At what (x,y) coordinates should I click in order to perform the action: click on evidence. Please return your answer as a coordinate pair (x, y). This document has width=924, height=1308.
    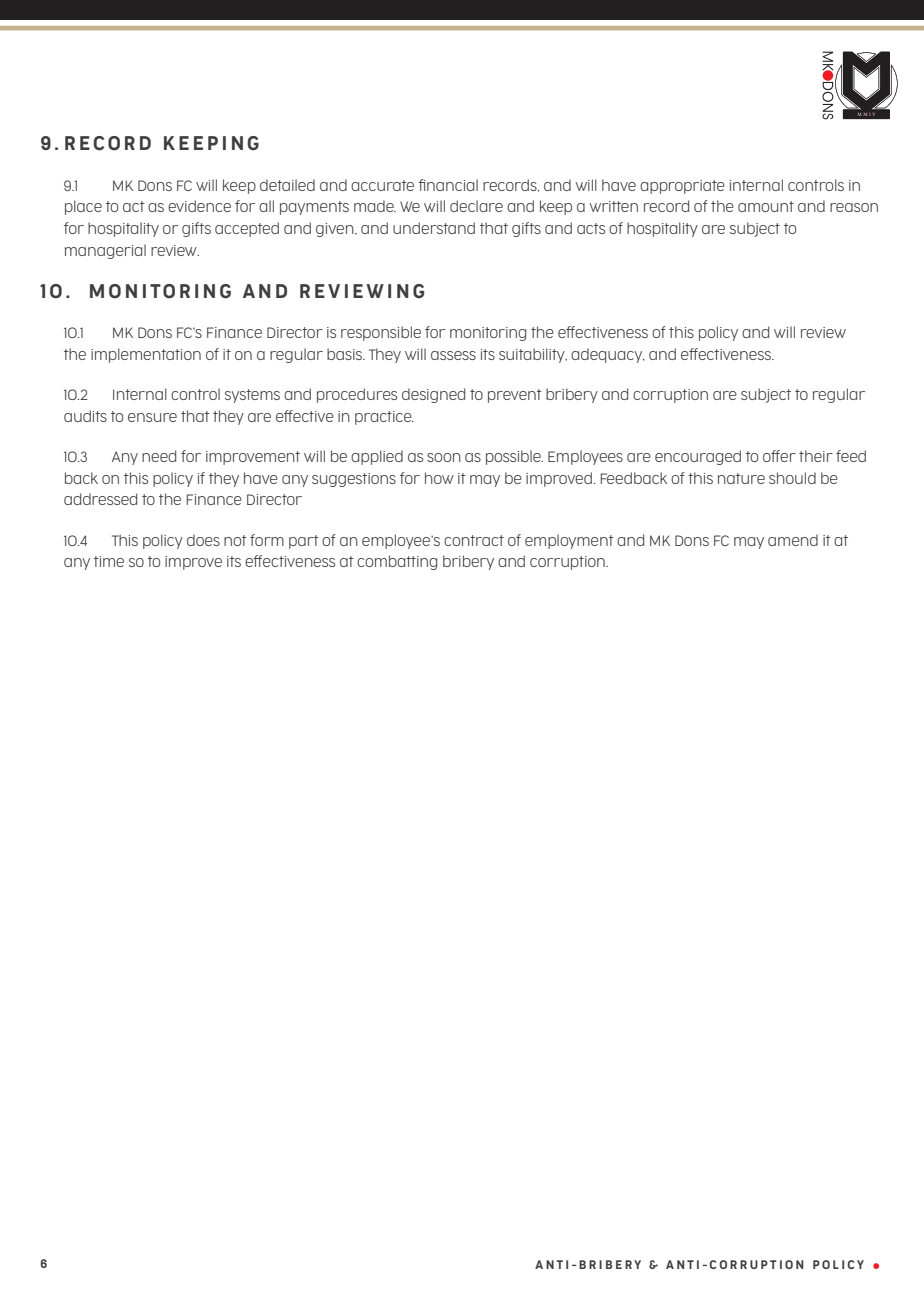
    Looking at the image, I should click on (199, 206).
